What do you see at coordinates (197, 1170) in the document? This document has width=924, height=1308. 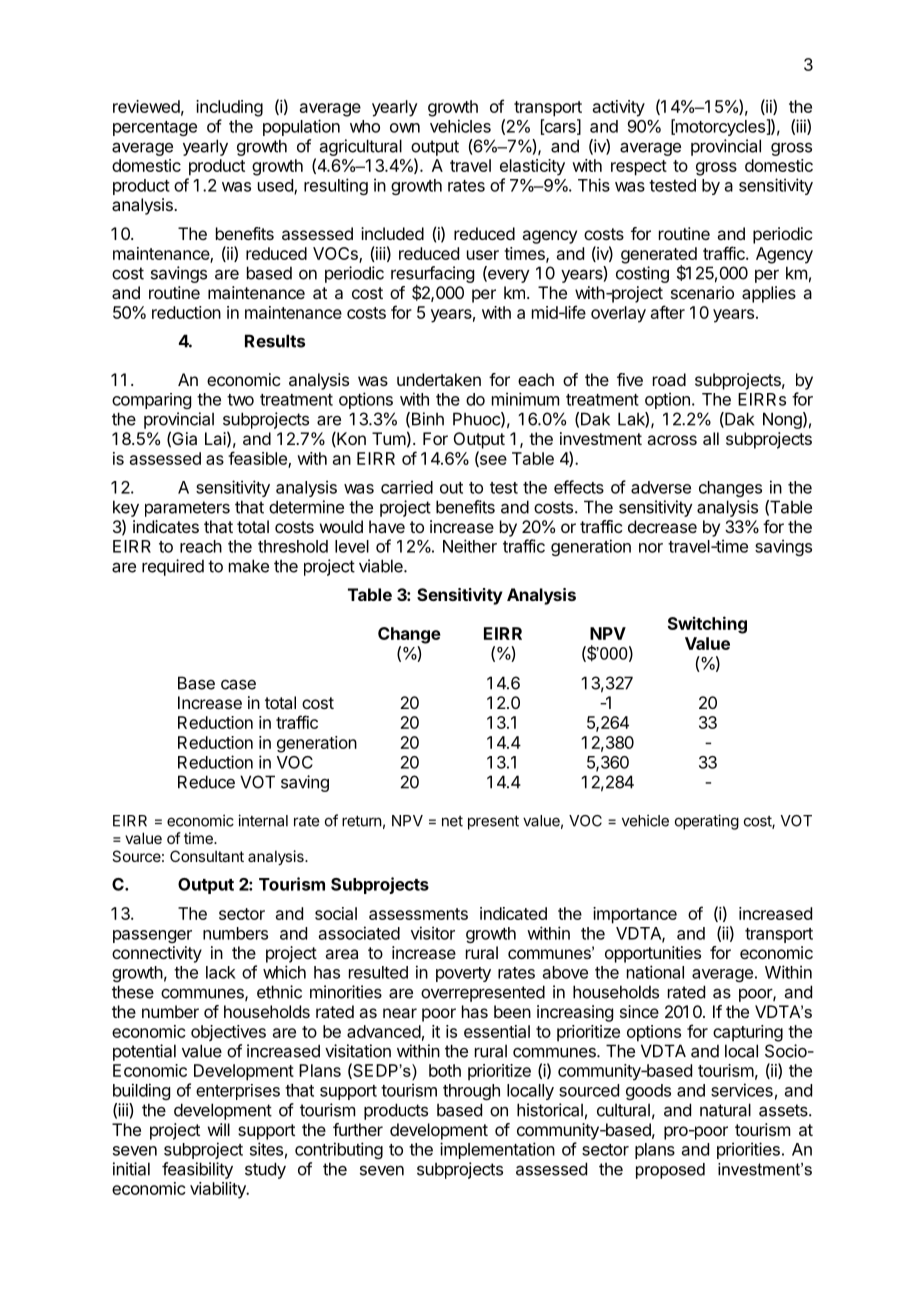 I see `feasibility` at bounding box center [197, 1170].
